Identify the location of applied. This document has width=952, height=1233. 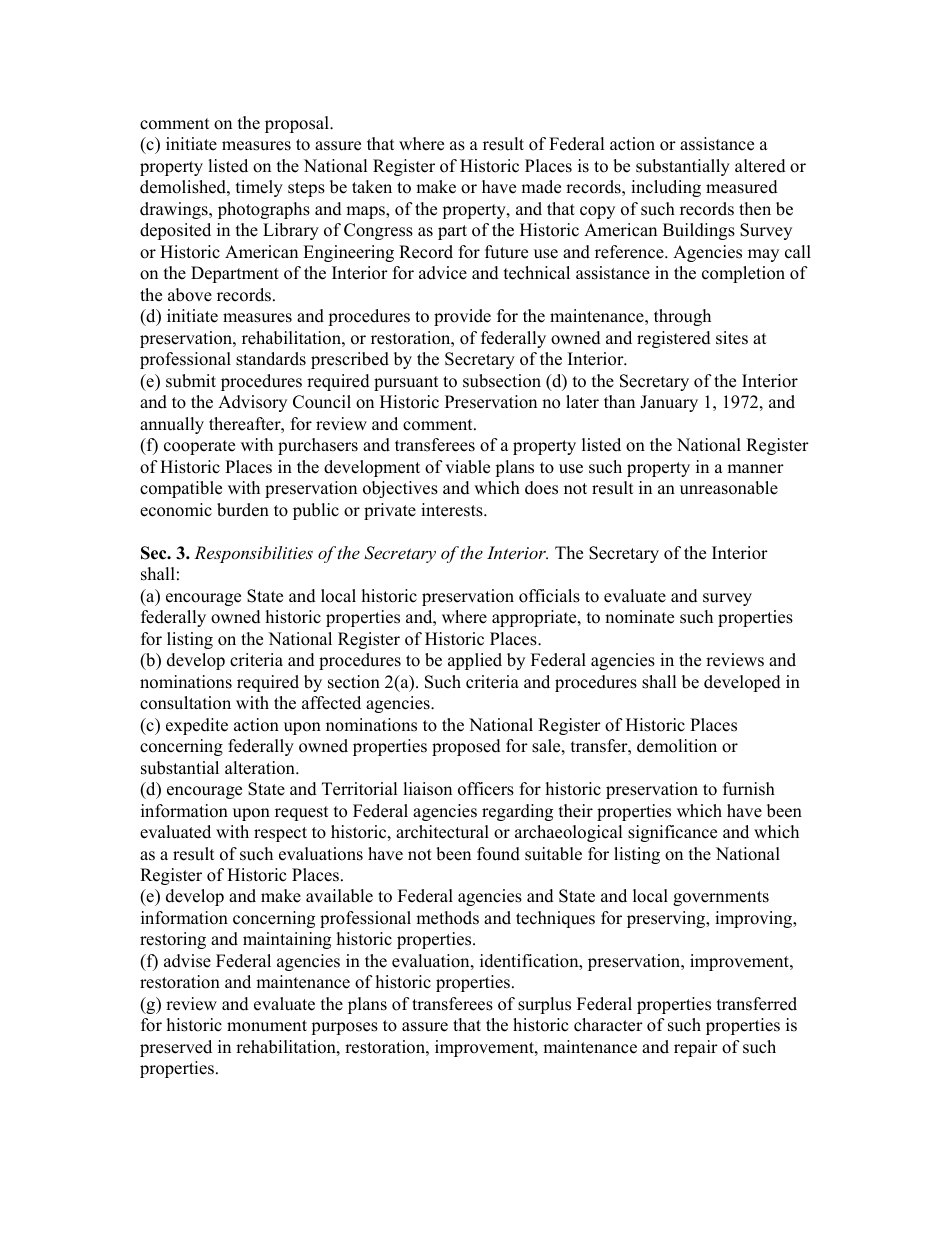
(475, 661).
